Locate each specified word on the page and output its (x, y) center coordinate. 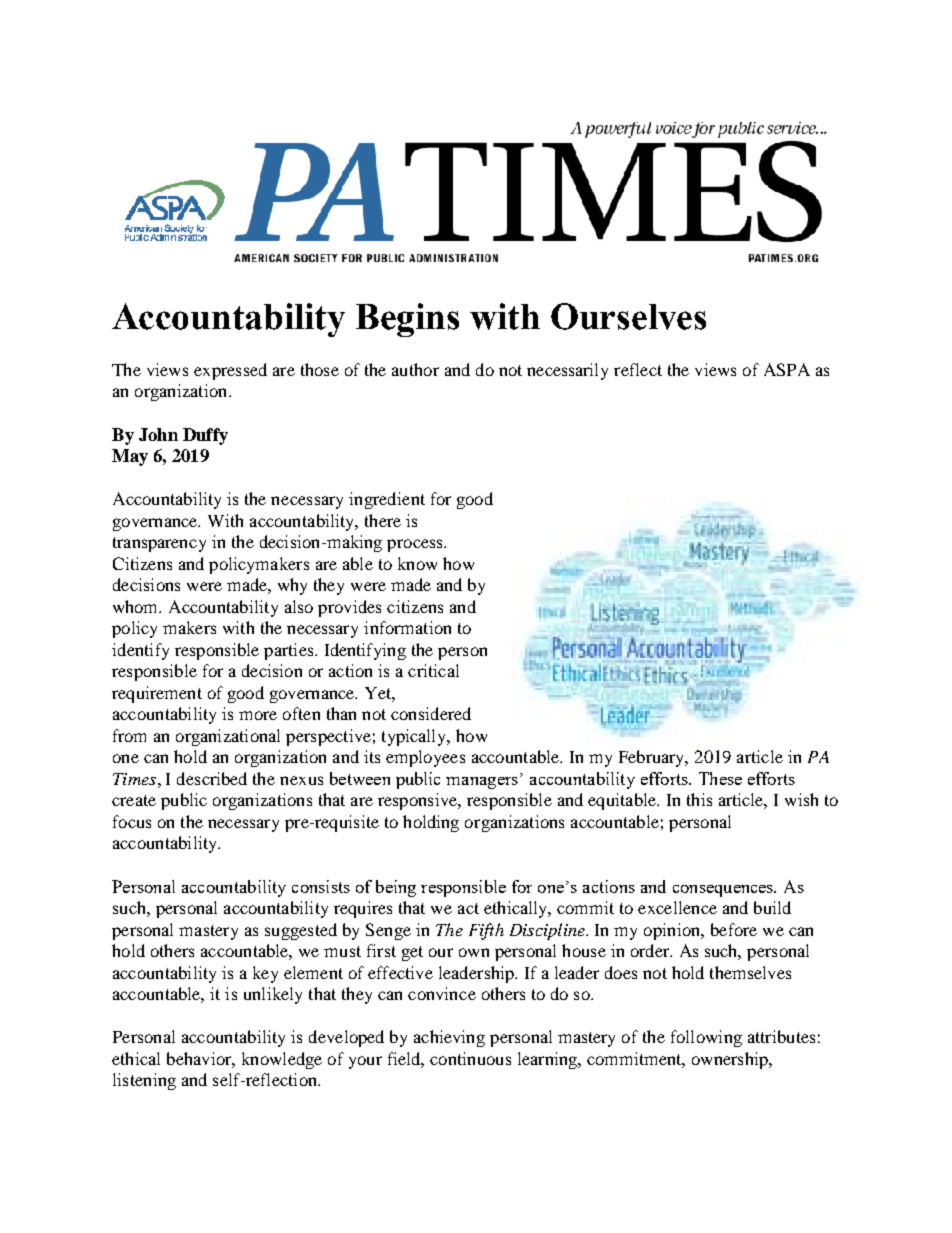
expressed (230, 371)
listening (144, 1081)
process (416, 545)
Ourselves (628, 316)
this (699, 799)
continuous (470, 1058)
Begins (407, 320)
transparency (159, 544)
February (653, 758)
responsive (419, 801)
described (212, 778)
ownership (731, 1060)
